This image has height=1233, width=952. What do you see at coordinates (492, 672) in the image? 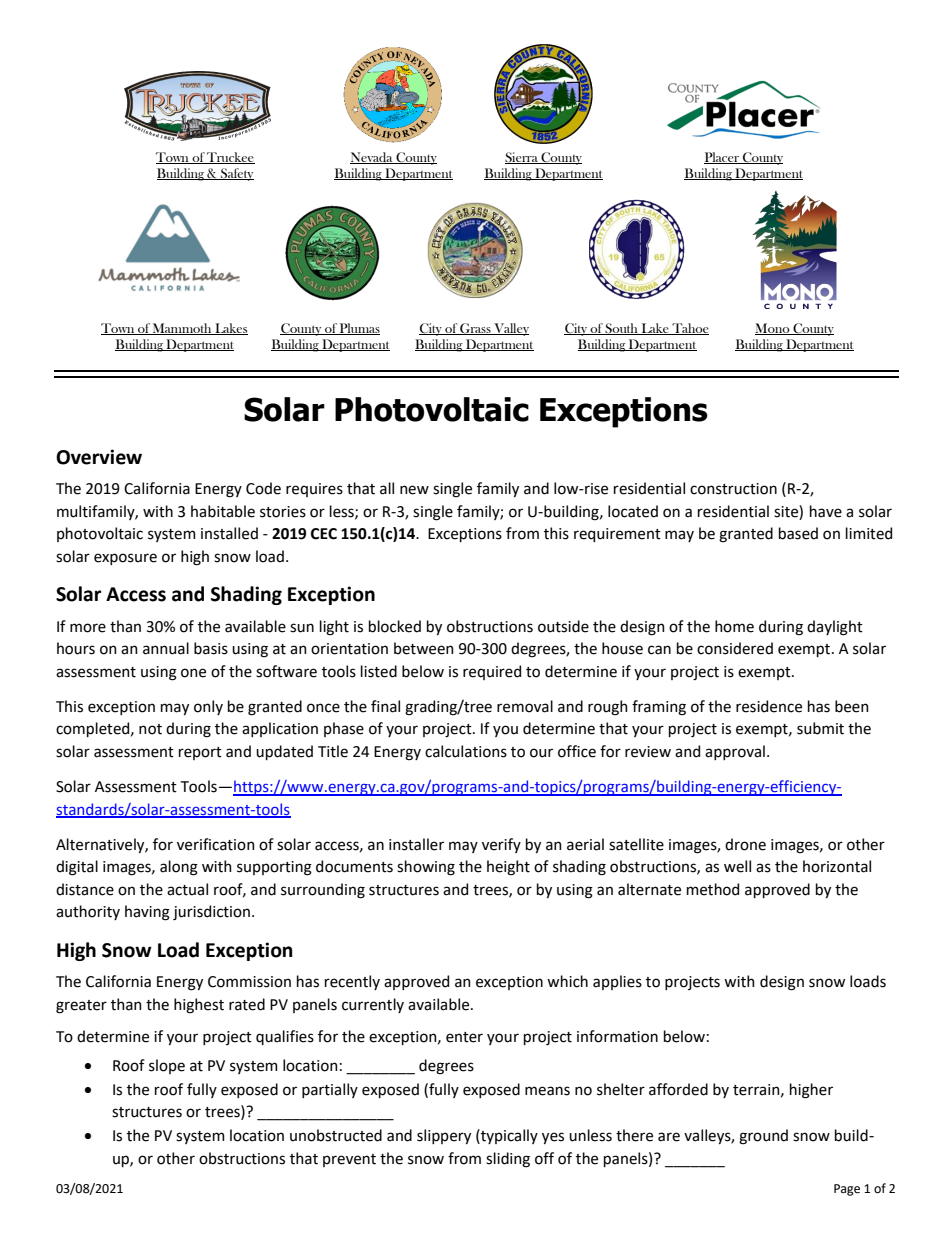
I see `required` at bounding box center [492, 672].
